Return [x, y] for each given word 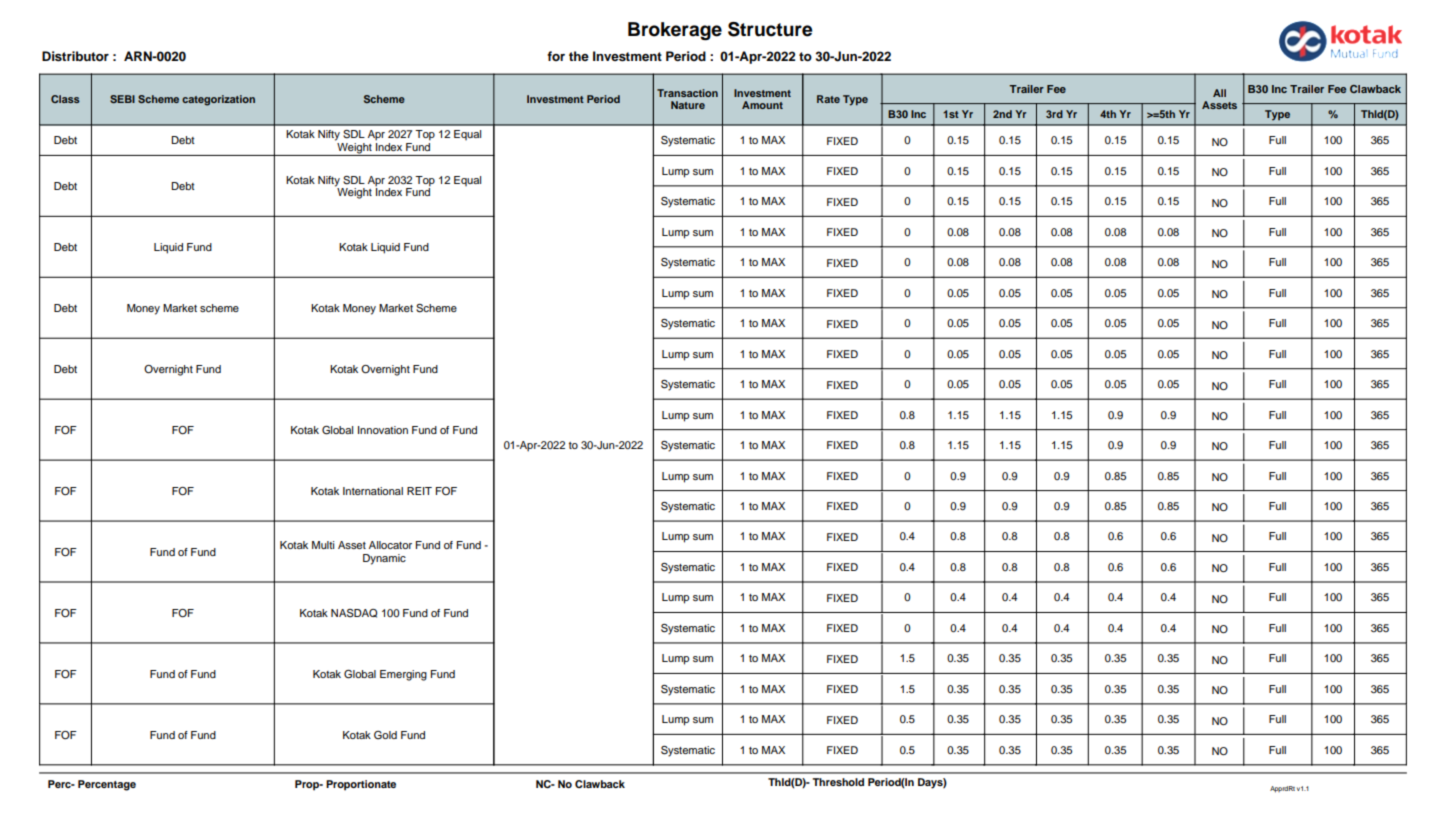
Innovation [383, 430]
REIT [419, 491]
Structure [770, 29]
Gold [385, 735]
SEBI [122, 99]
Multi [323, 545]
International [373, 491]
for [556, 56]
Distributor [75, 56]
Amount [762, 105]
